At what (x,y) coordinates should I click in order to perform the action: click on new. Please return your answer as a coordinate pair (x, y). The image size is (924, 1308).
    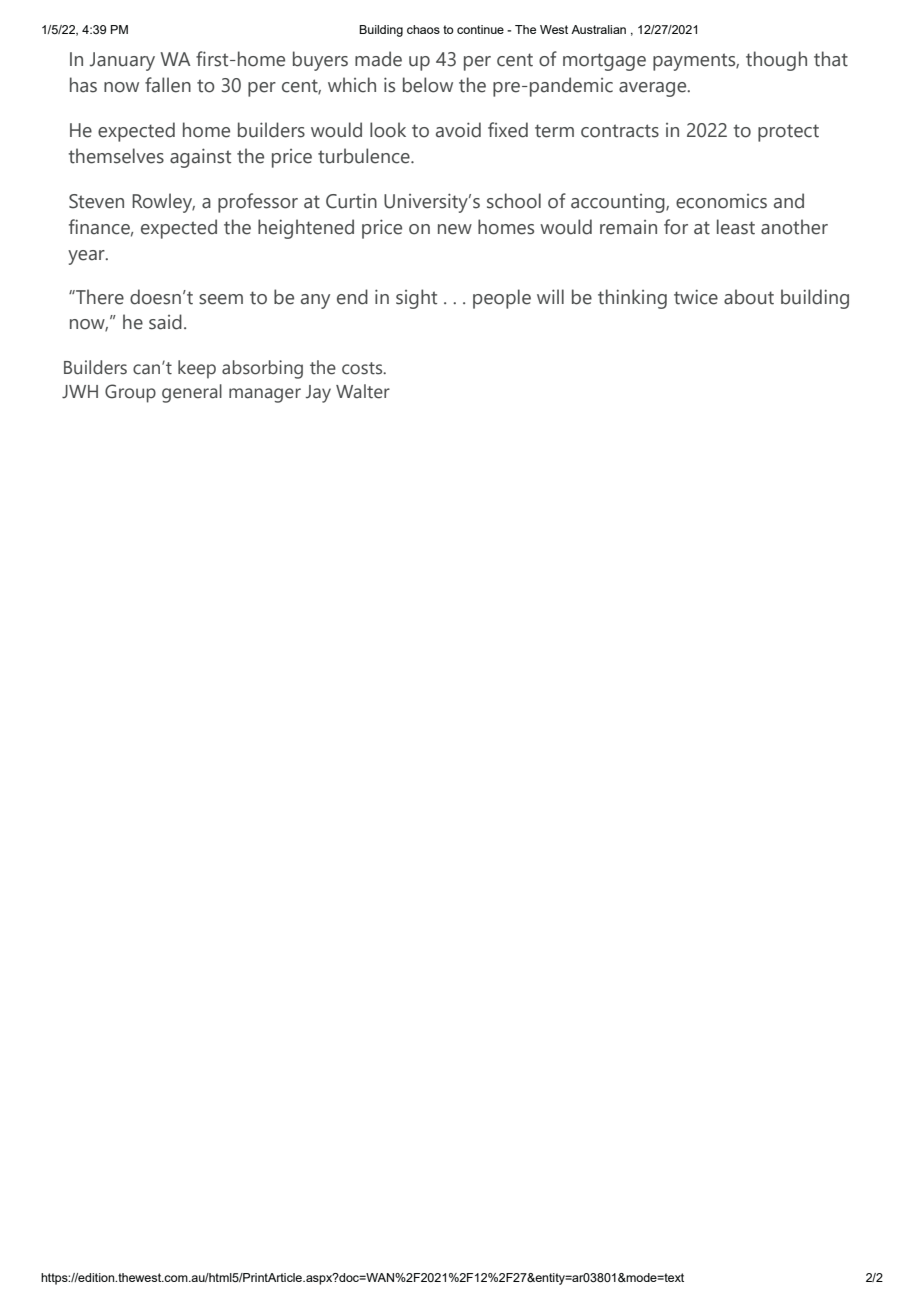
    Looking at the image, I should click on (455, 229).
